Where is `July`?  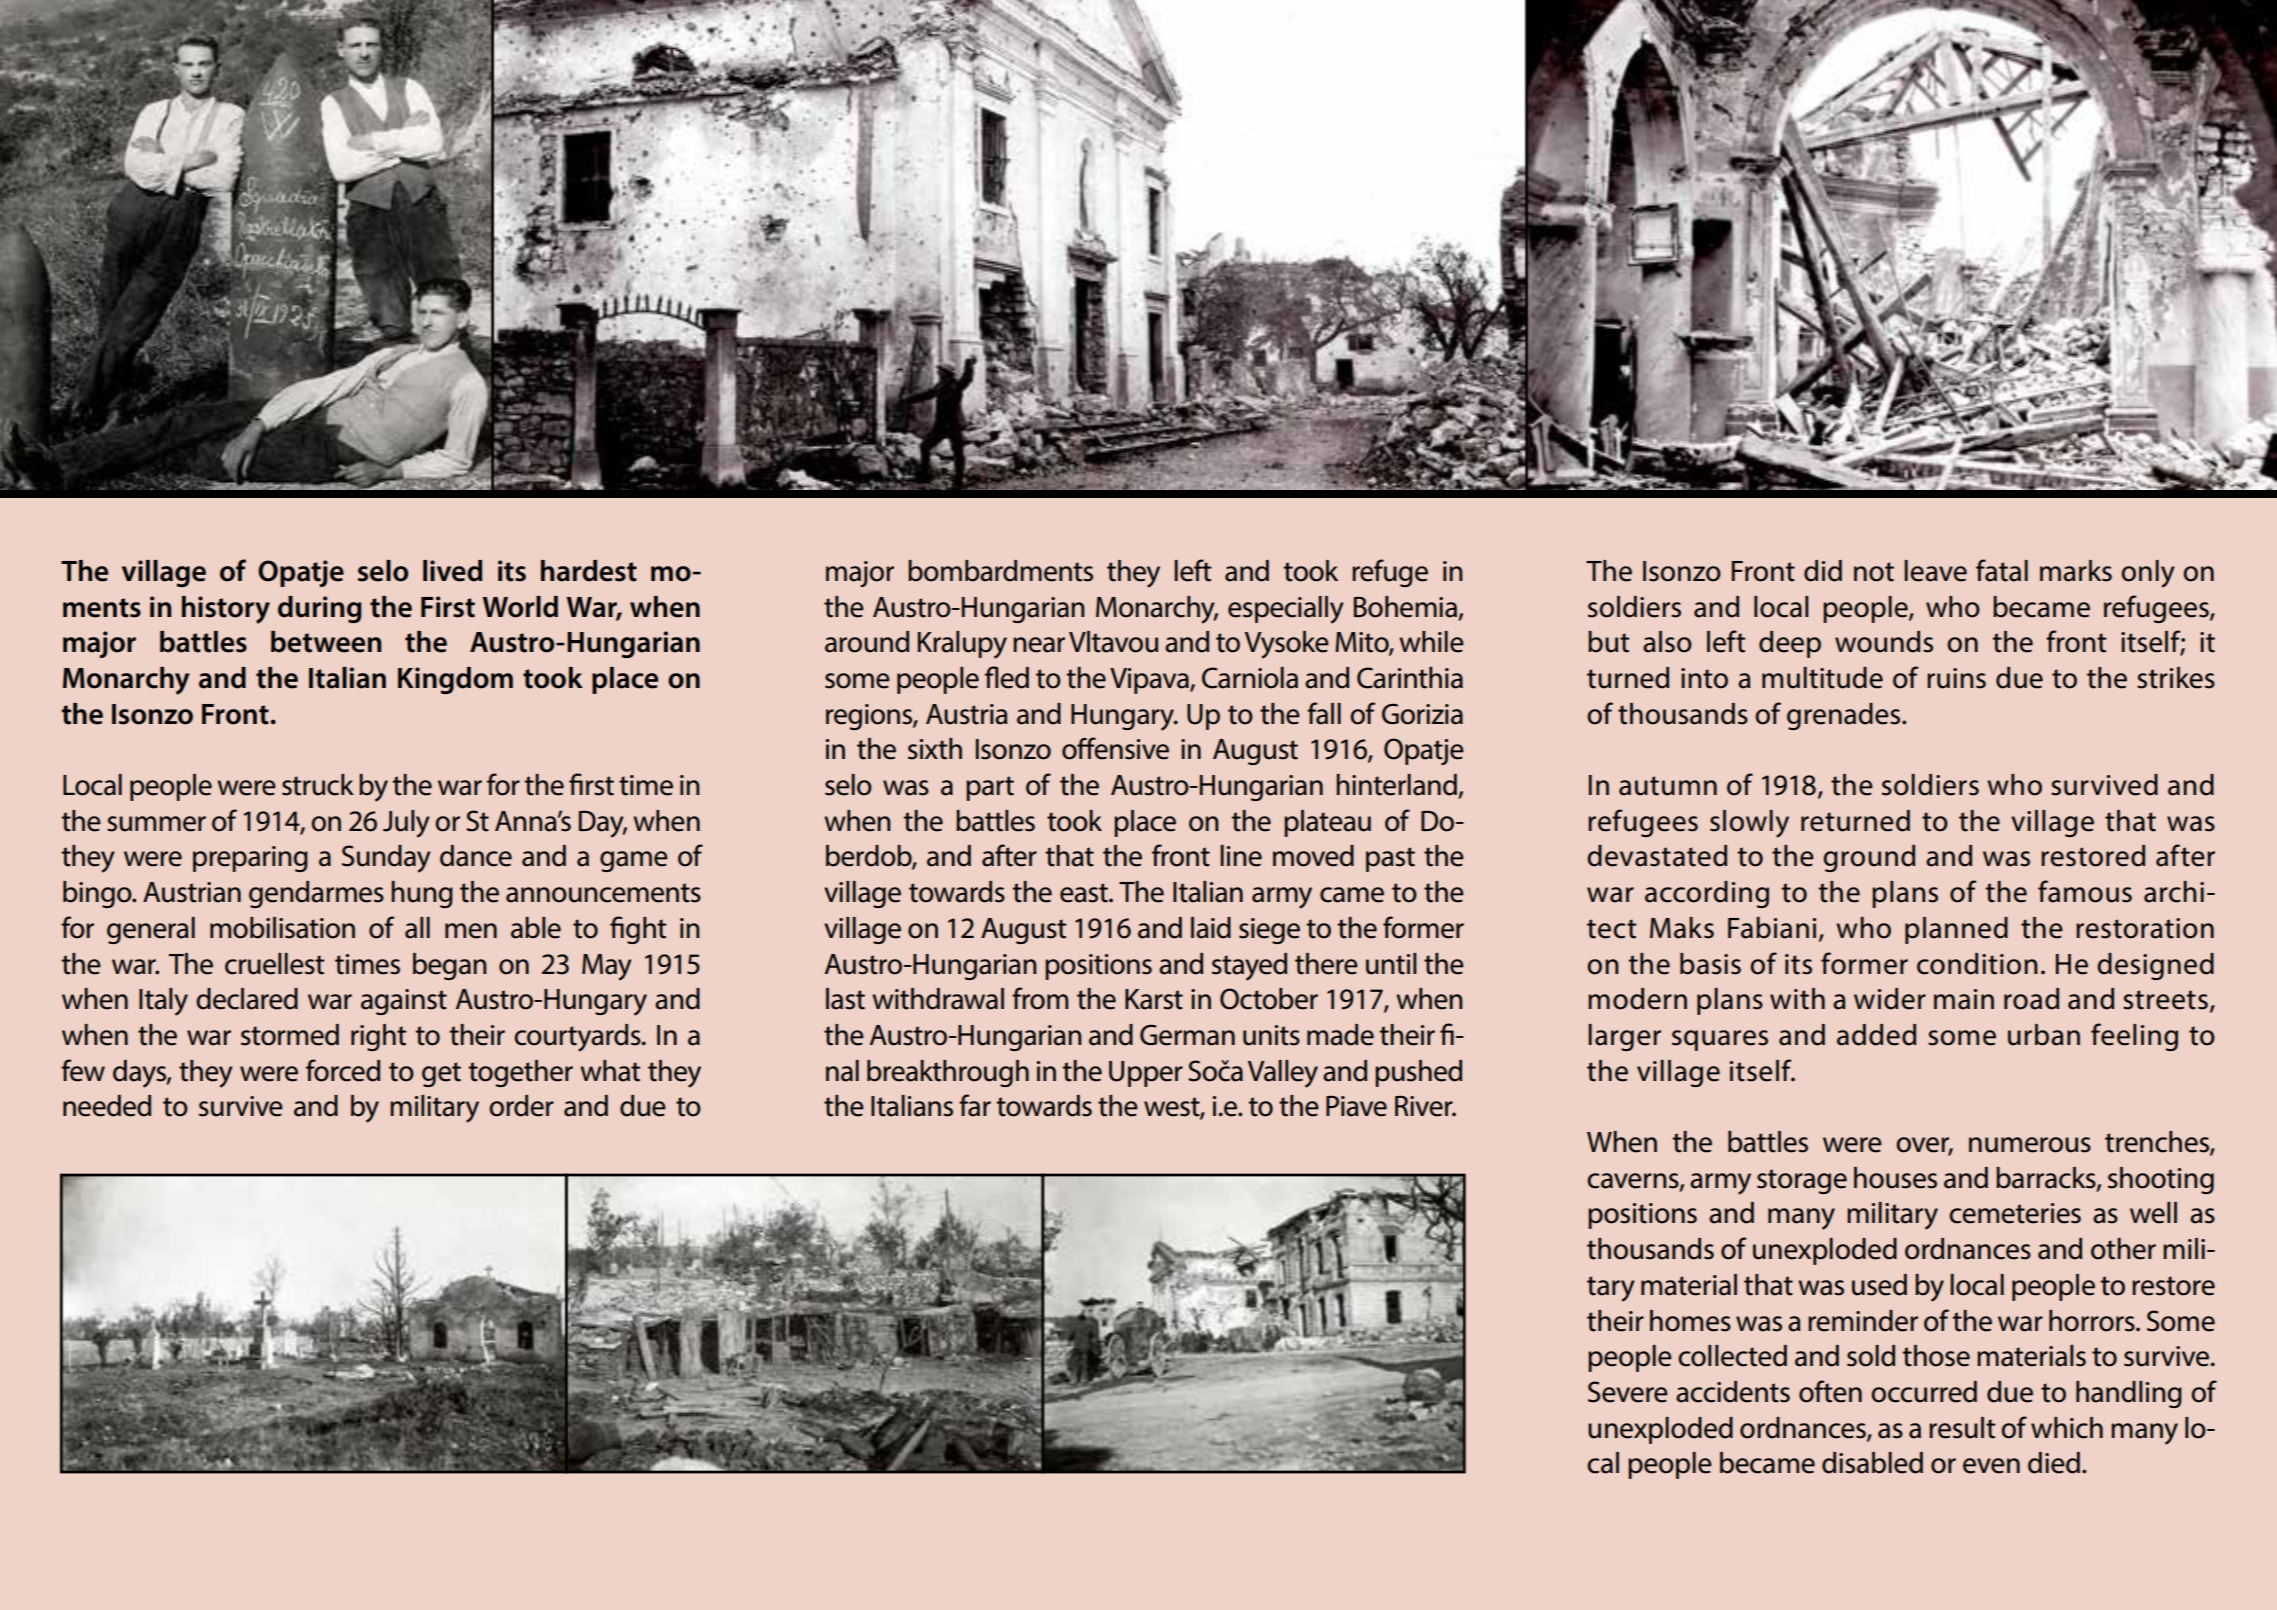
July is located at coordinates (406, 824).
